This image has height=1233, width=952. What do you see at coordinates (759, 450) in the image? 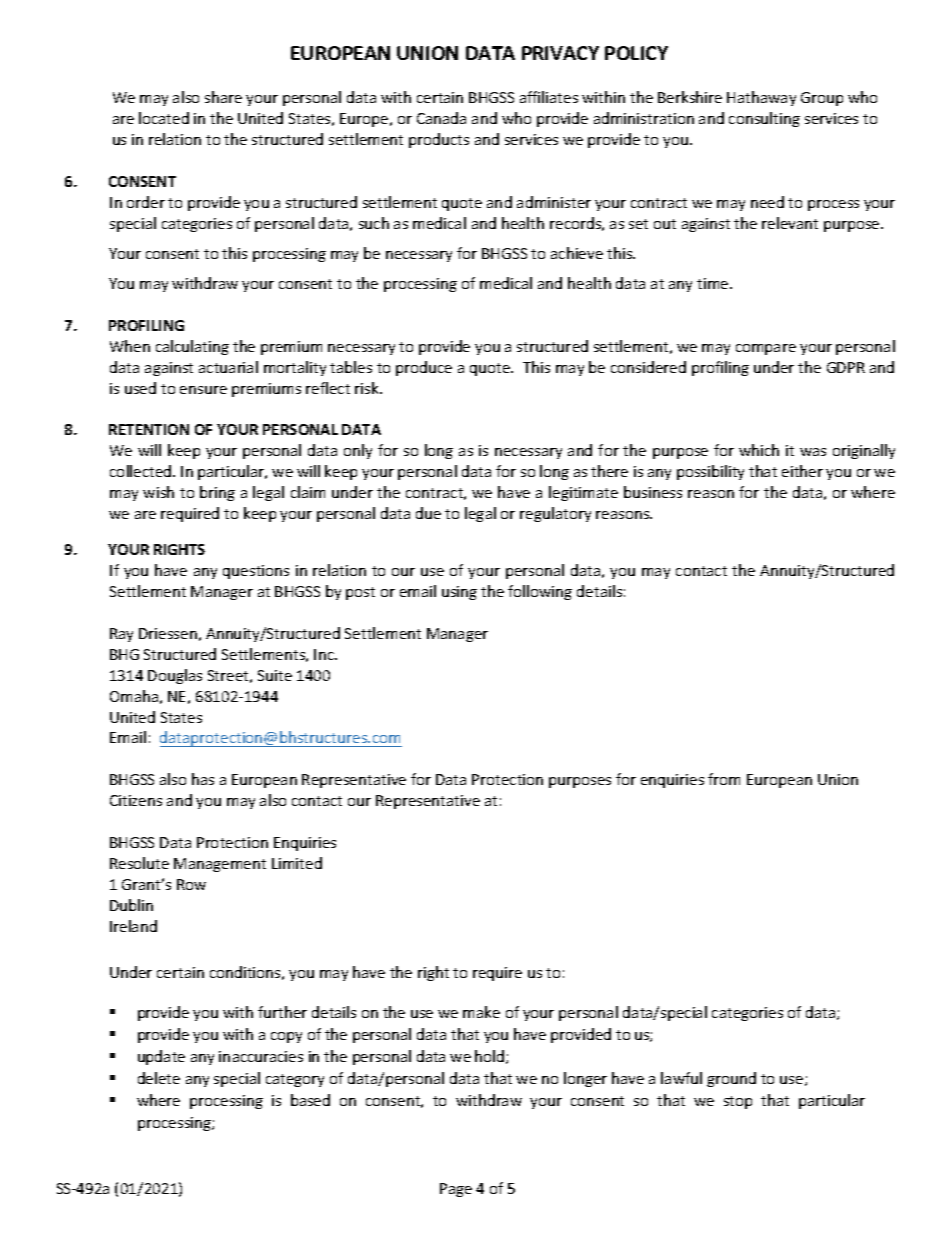
I see `which` at bounding box center [759, 450].
